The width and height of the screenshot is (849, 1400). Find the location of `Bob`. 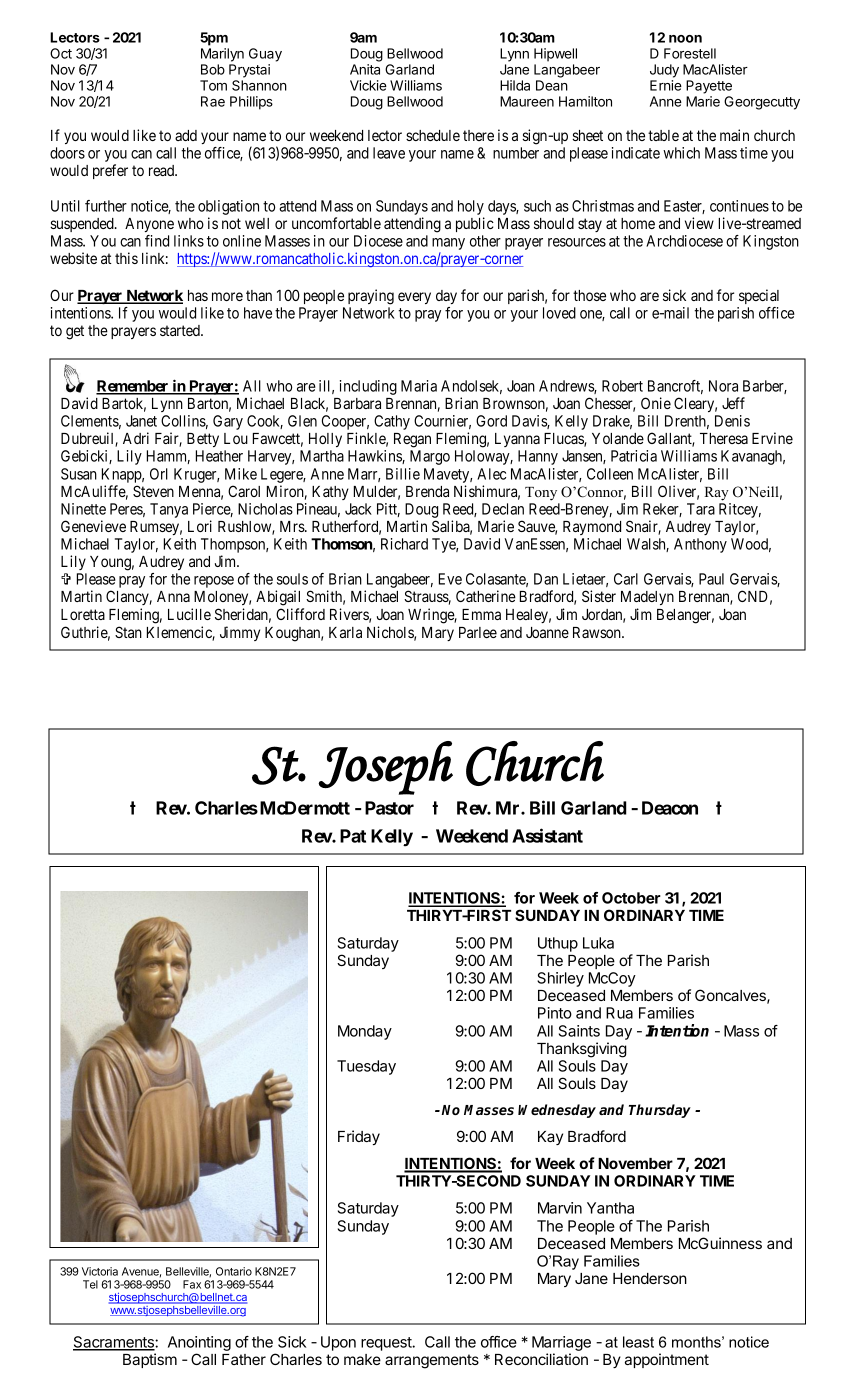

Bob is located at coordinates (213, 69).
